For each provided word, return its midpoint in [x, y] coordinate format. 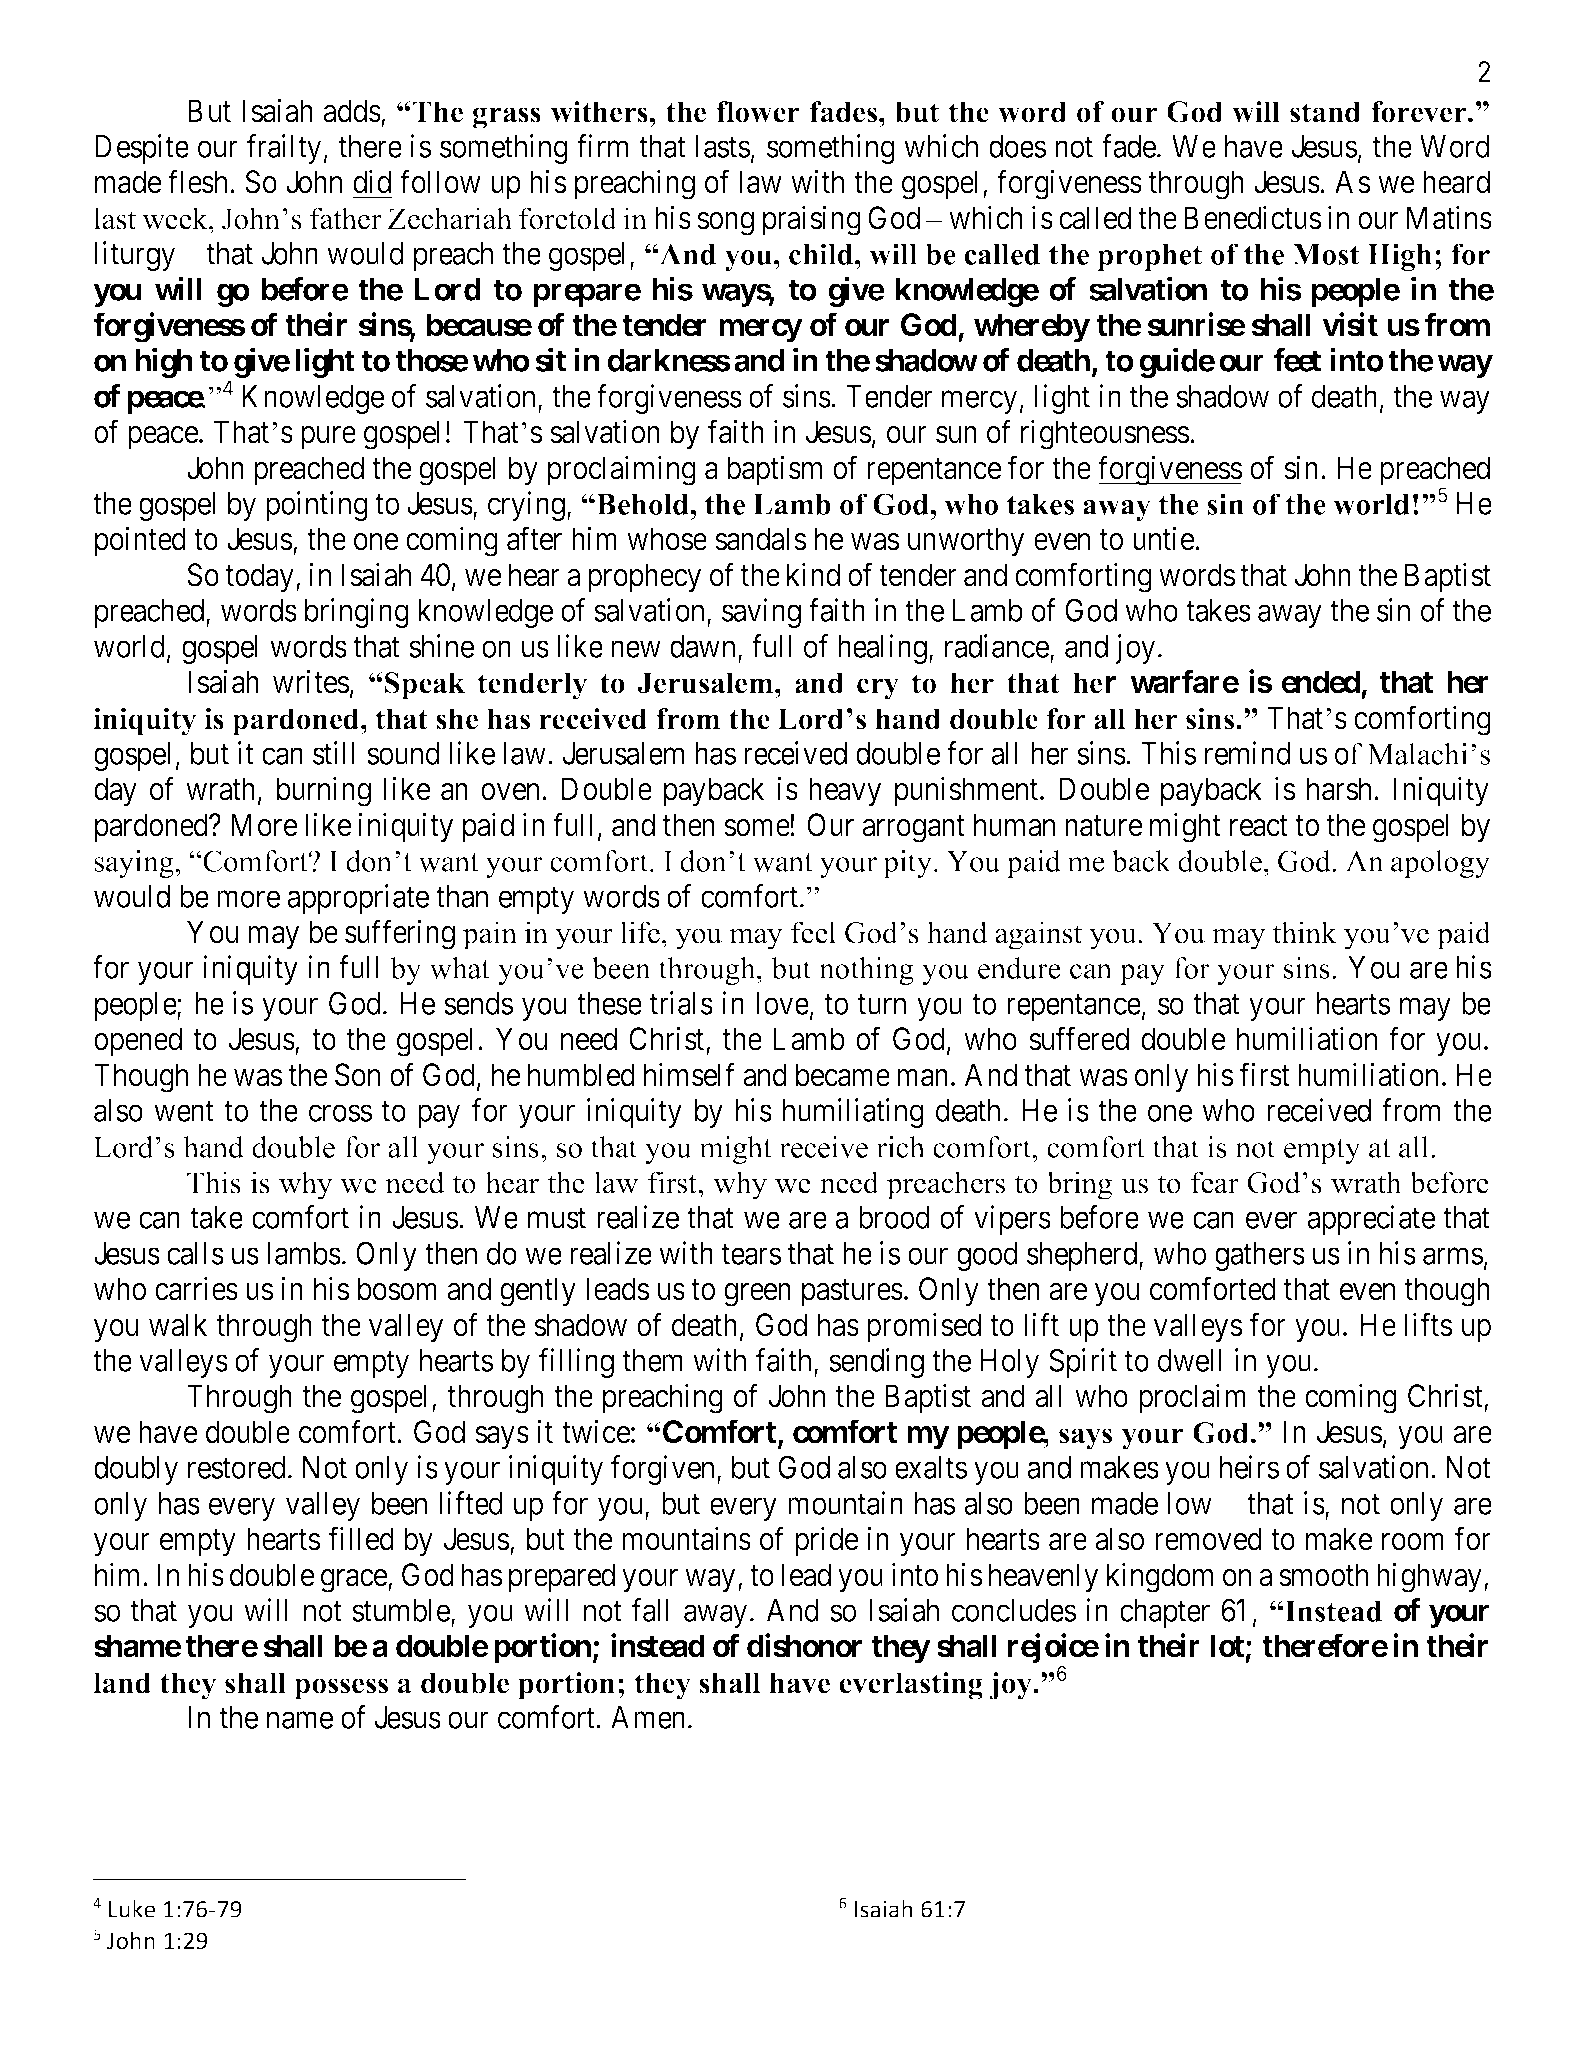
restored [237, 1467]
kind [813, 575]
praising [812, 220]
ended [1320, 682]
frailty [284, 149]
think [1305, 932]
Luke [132, 1909]
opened [138, 1042]
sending [876, 1363]
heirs [1249, 1467]
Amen [648, 1717]
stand [1325, 112]
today [260, 578]
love [782, 1003]
